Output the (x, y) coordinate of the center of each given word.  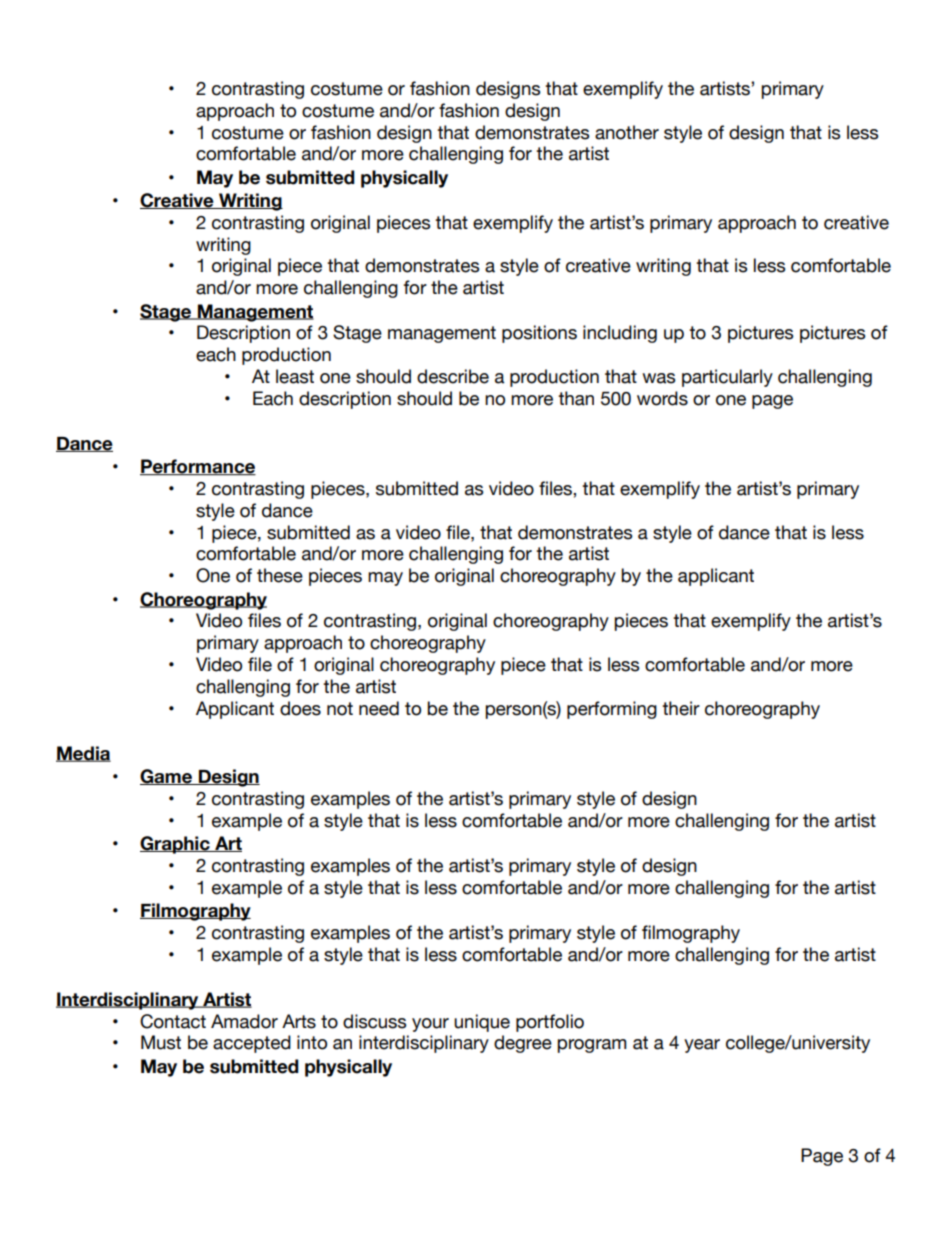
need (379, 708)
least (295, 376)
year (702, 1046)
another (627, 132)
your (430, 1025)
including (620, 334)
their (681, 708)
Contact (173, 1021)
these (280, 575)
